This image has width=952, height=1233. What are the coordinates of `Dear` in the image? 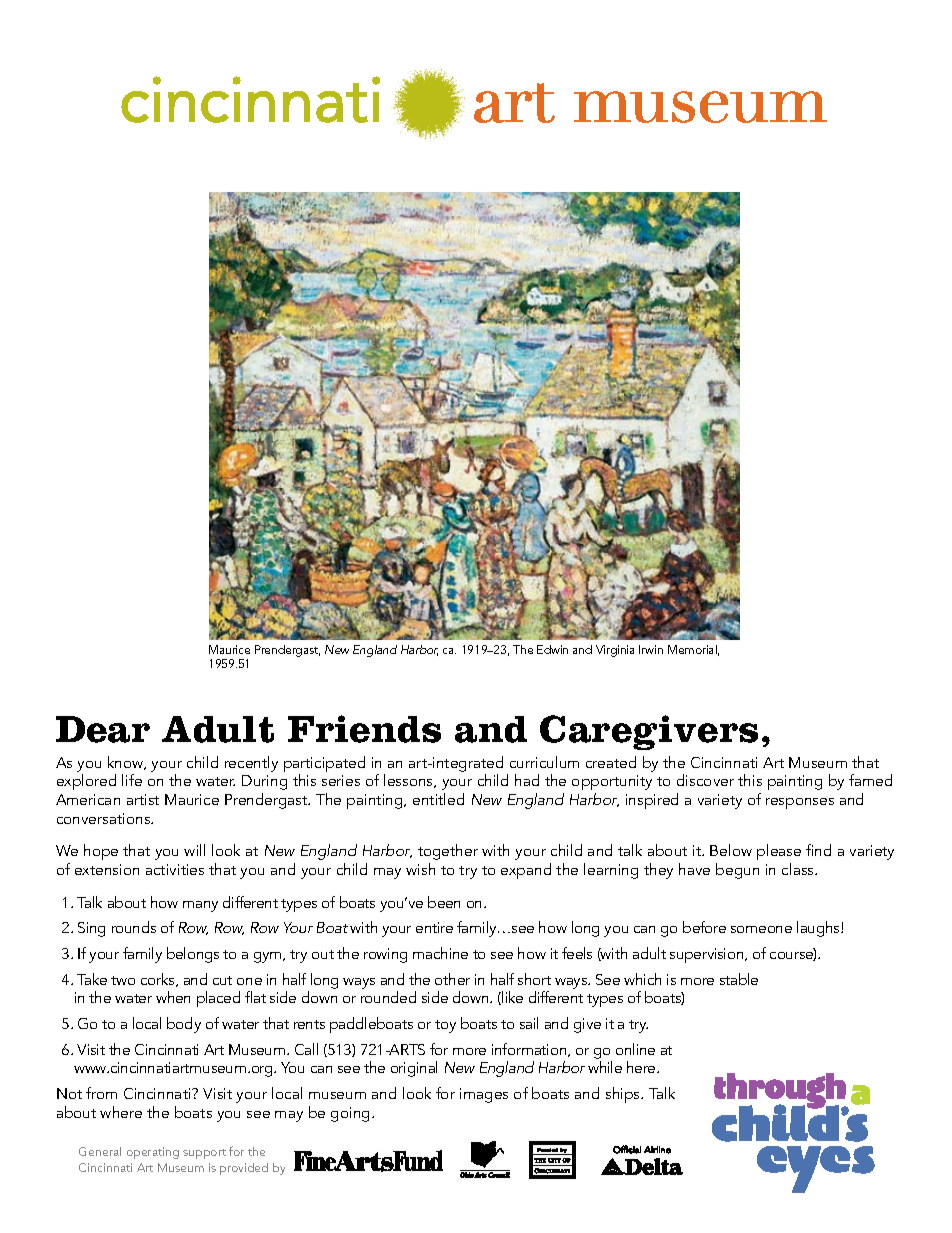 It's located at (103, 729).
